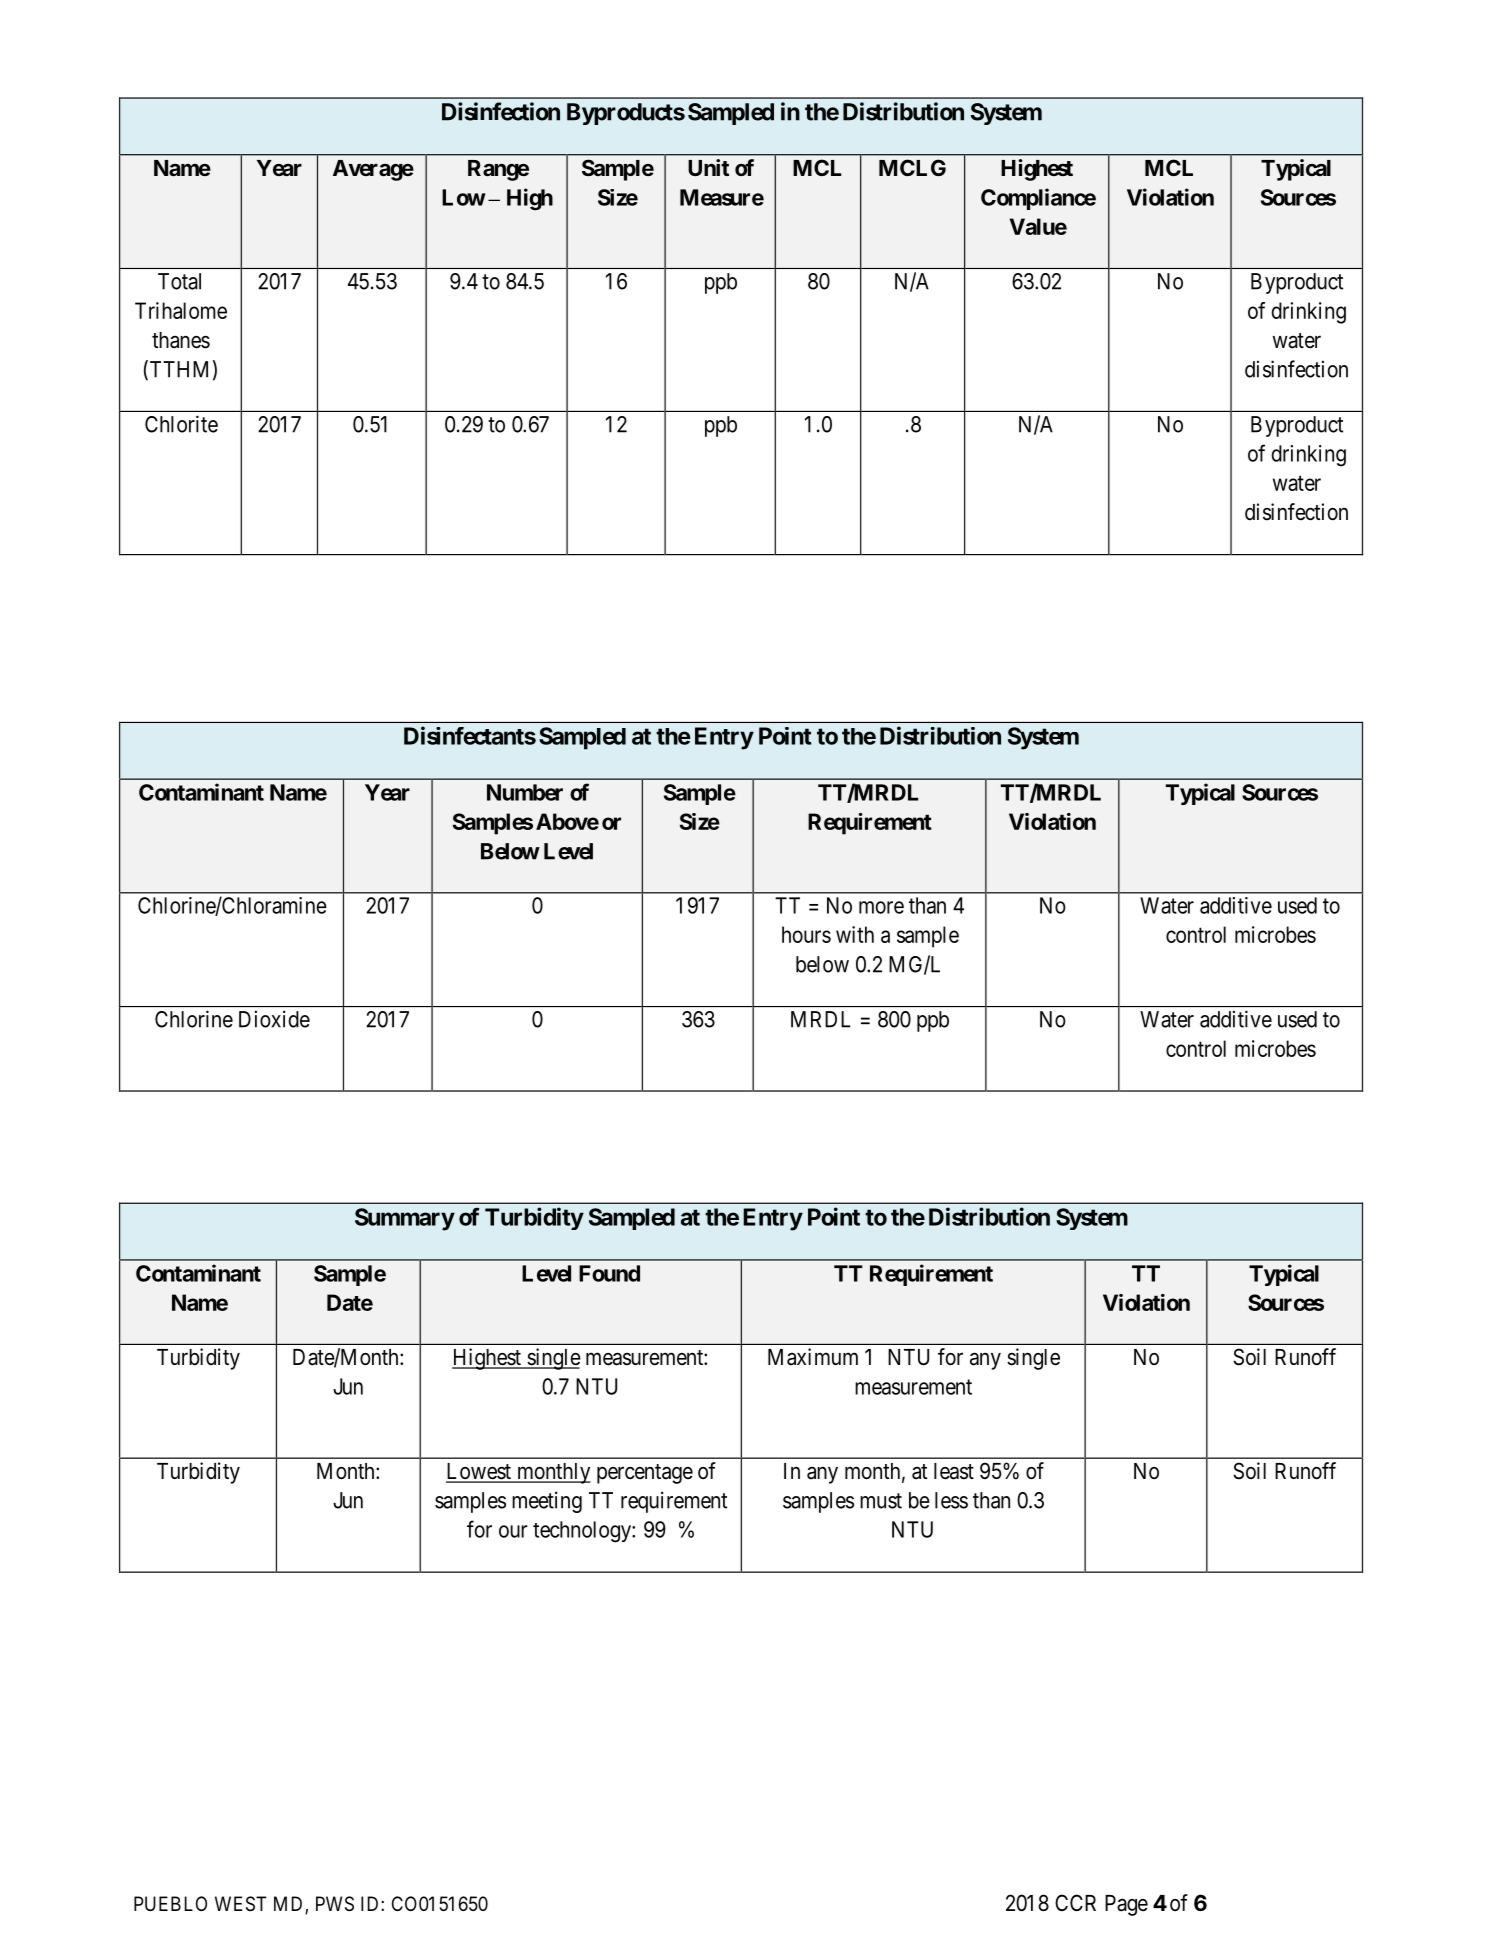 The width and height of the page is (1506, 1949). I want to click on Number, so click(525, 792).
